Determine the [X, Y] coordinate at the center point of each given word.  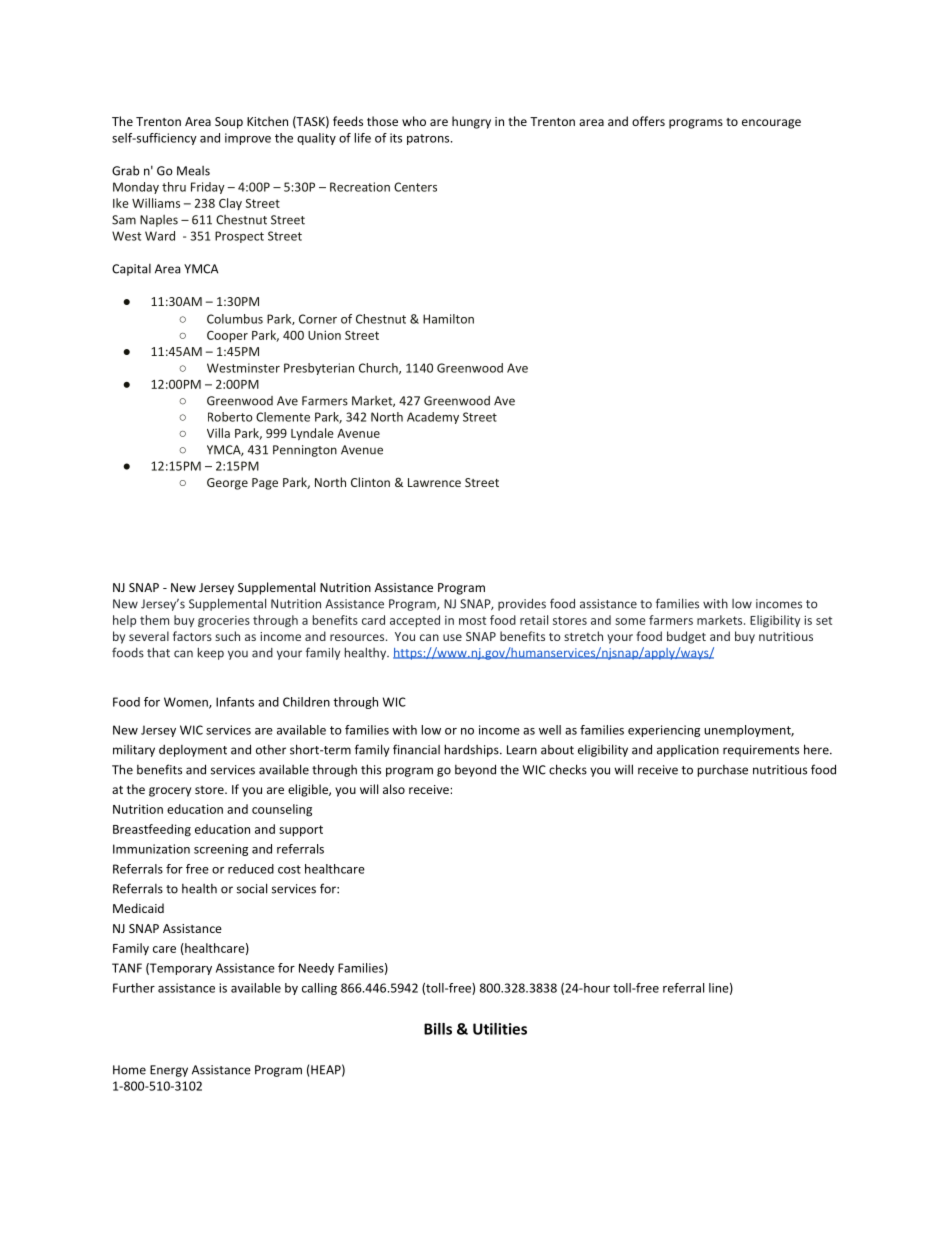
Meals [193, 171]
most [472, 620]
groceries [224, 621]
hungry [471, 122]
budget [686, 637]
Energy [169, 1071]
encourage [771, 124]
